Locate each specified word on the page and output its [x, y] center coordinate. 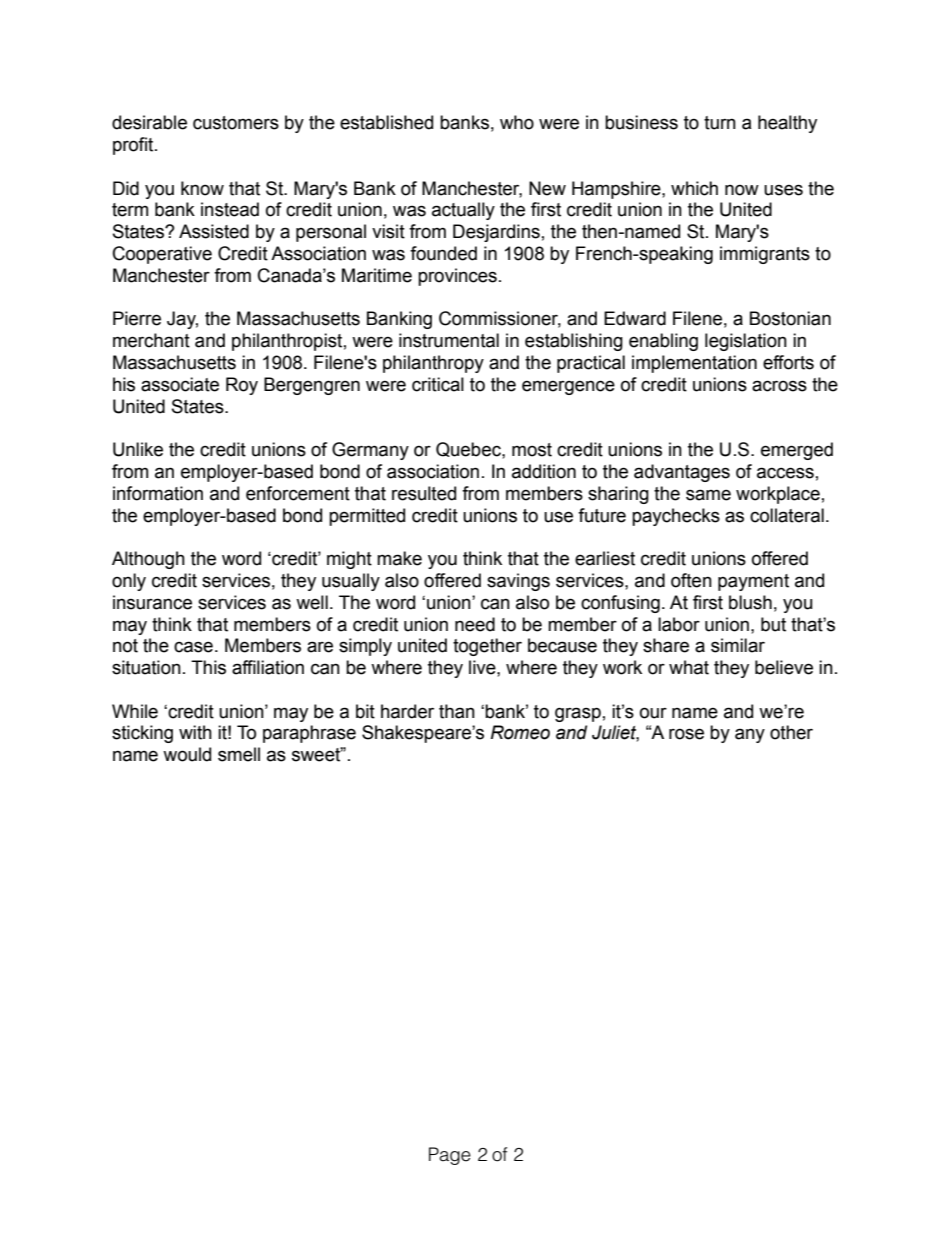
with [195, 732]
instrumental [449, 340]
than [457, 711]
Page [450, 1156]
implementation [694, 364]
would [187, 754]
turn [720, 123]
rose [686, 734]
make [399, 558]
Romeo [520, 732]
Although [148, 560]
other [791, 732]
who [517, 122]
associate [180, 384]
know [202, 188]
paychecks [676, 517]
